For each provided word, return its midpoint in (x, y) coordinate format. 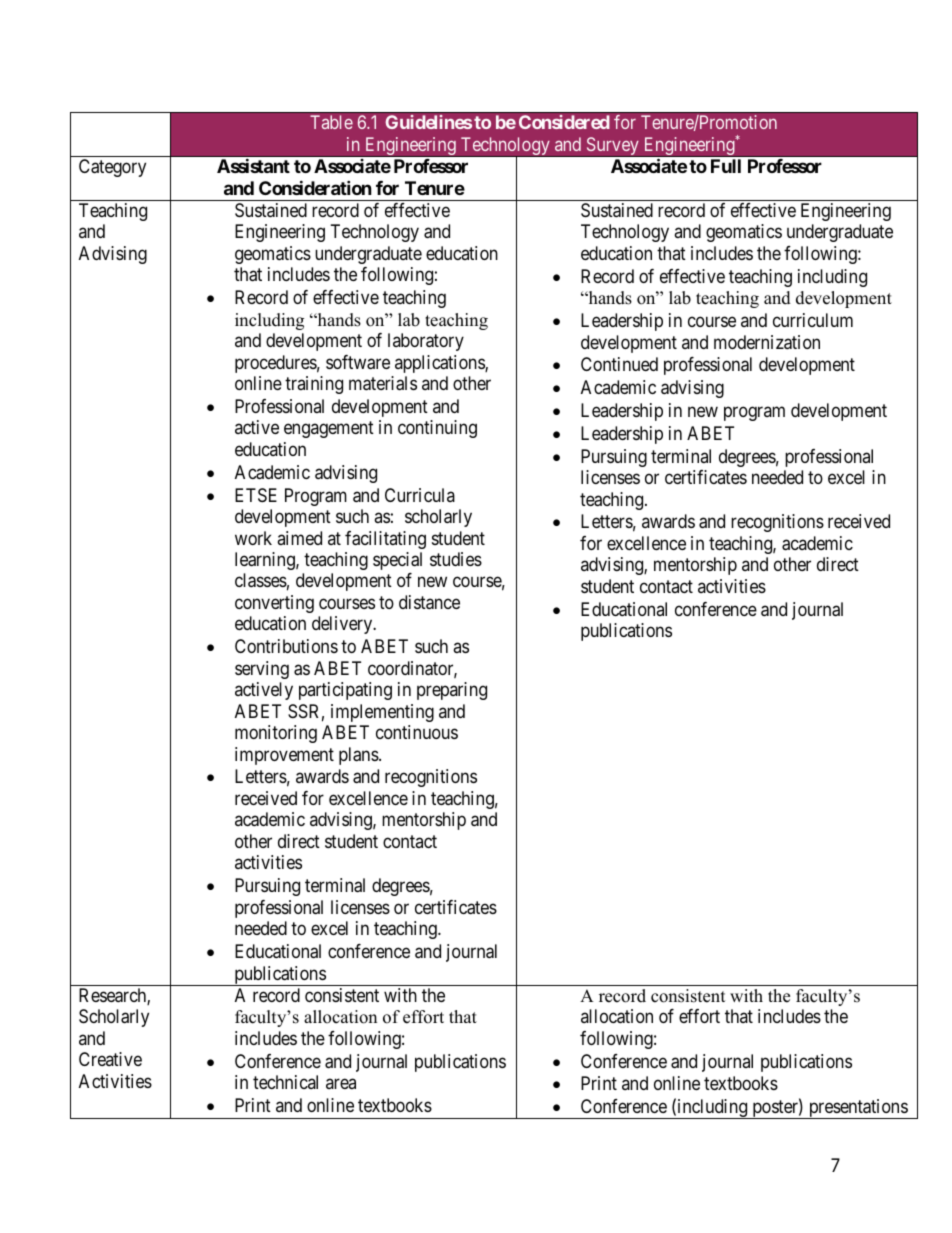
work (253, 538)
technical (285, 1082)
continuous (417, 732)
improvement (284, 756)
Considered (564, 122)
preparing (452, 691)
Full (726, 166)
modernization (767, 342)
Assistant (253, 166)
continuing (437, 429)
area (341, 1084)
